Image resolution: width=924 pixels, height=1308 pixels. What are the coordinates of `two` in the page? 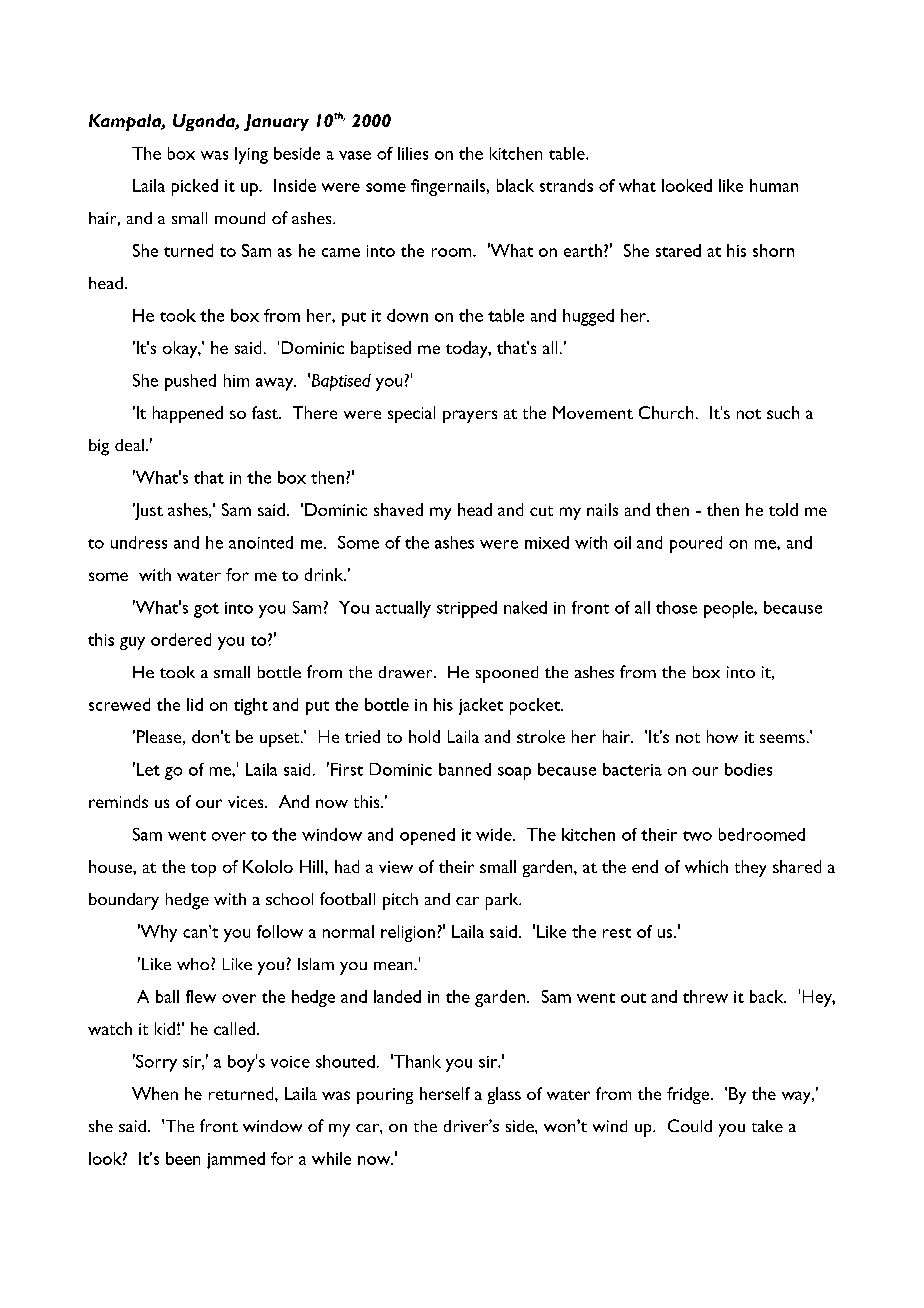 It's located at (697, 836).
